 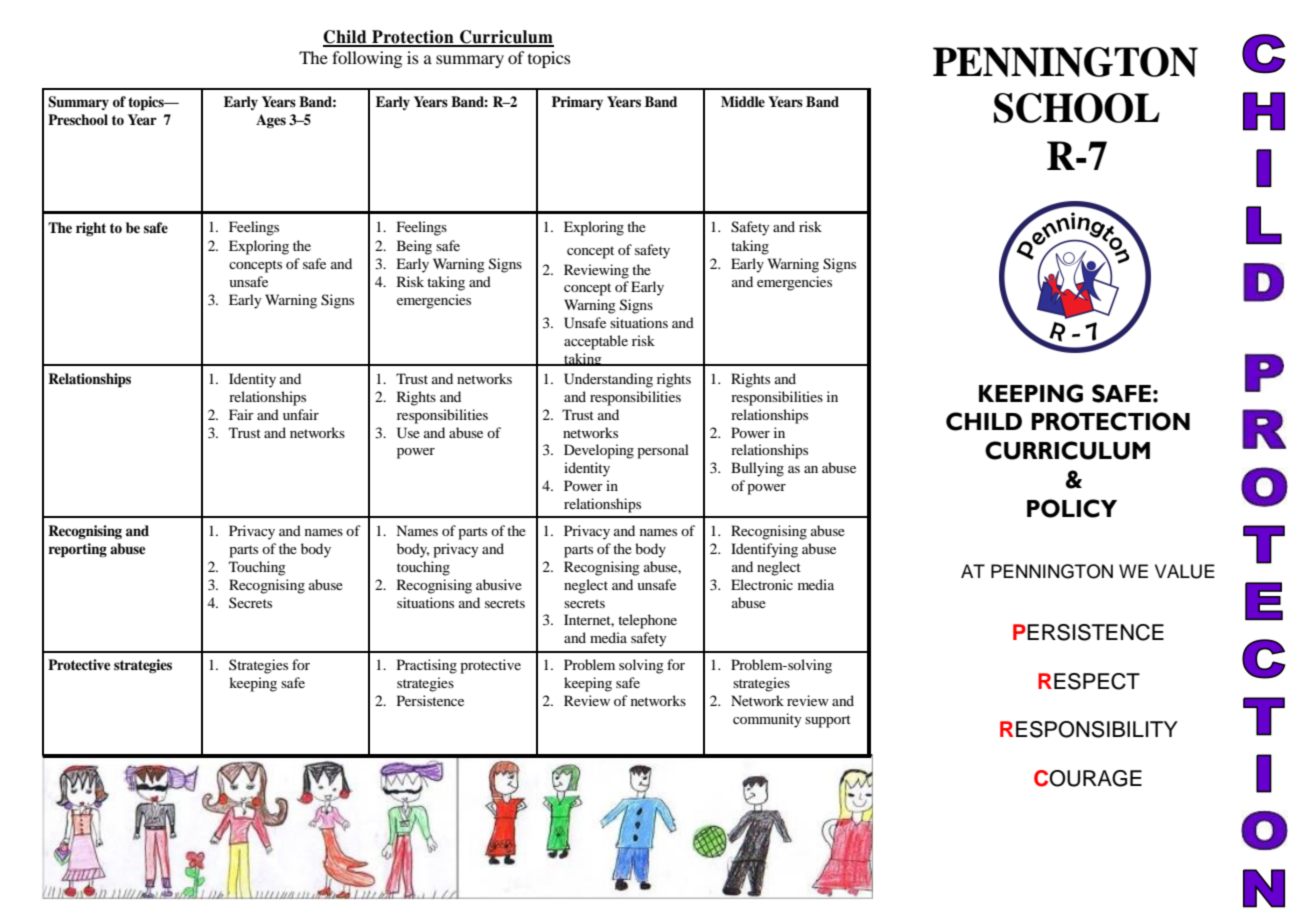 I want to click on POLICY, so click(x=1072, y=508).
